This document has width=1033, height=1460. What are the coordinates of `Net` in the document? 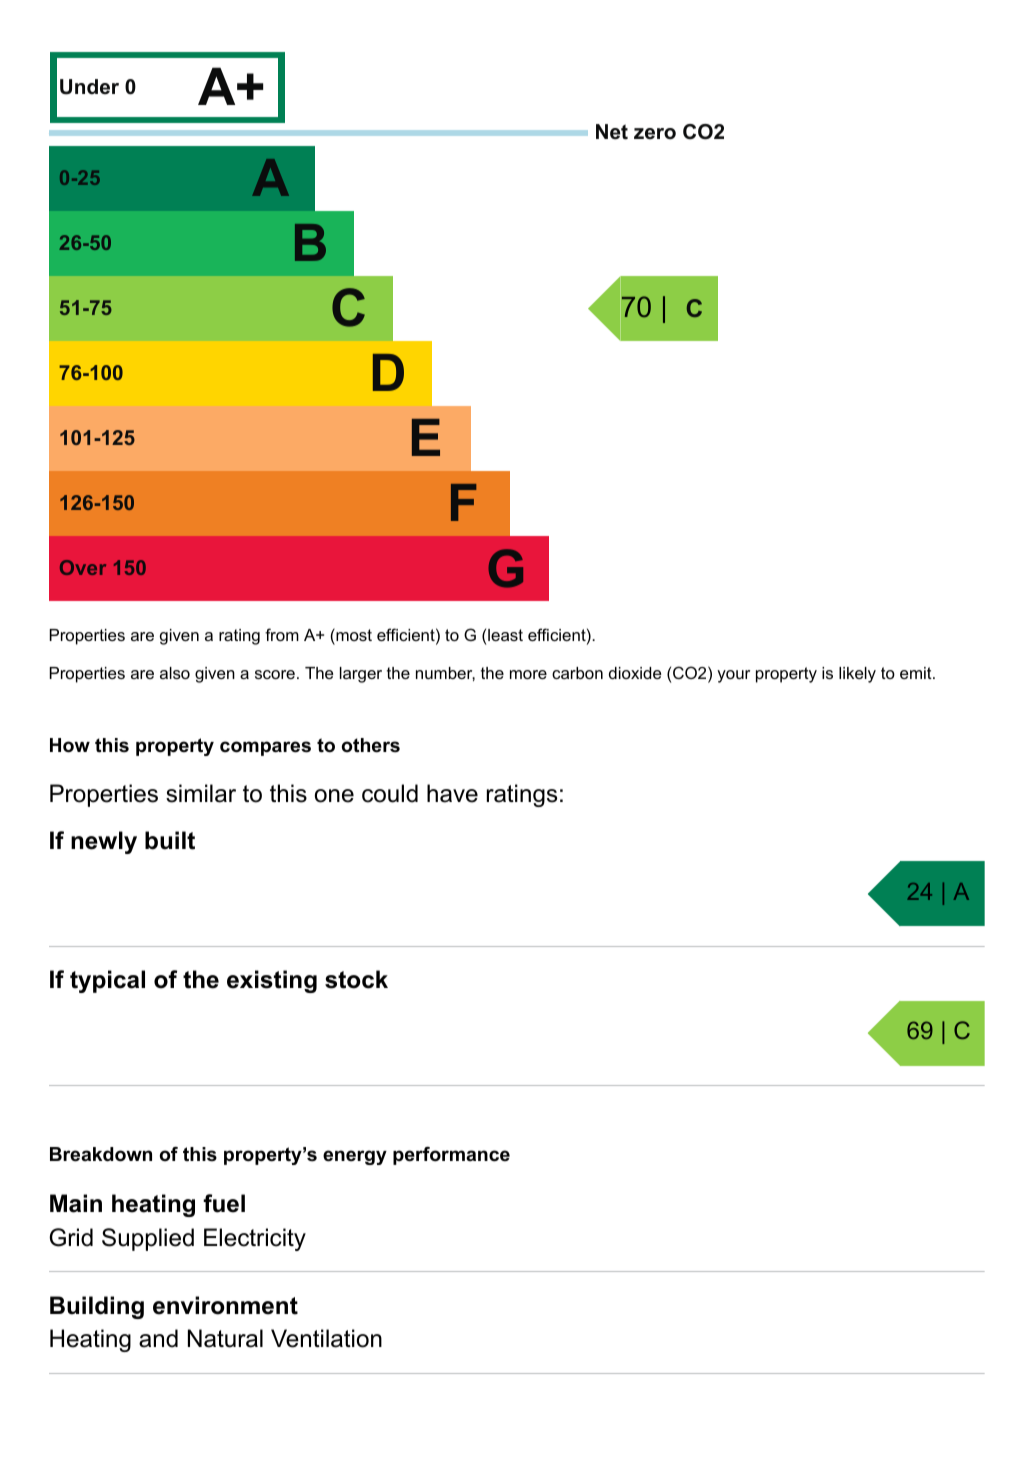 It's located at (612, 132).
